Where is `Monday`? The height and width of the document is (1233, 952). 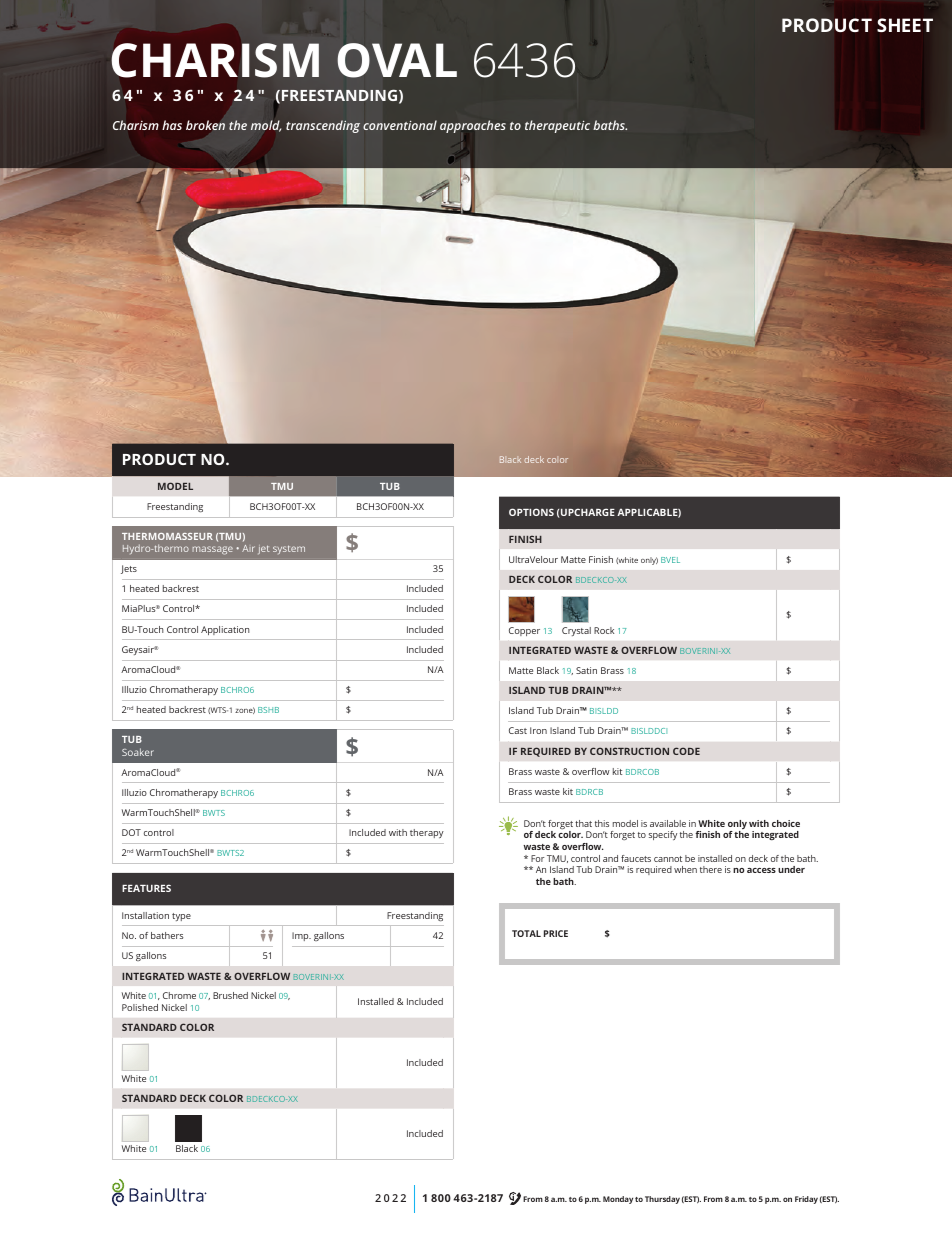 Monday is located at coordinates (618, 1200).
